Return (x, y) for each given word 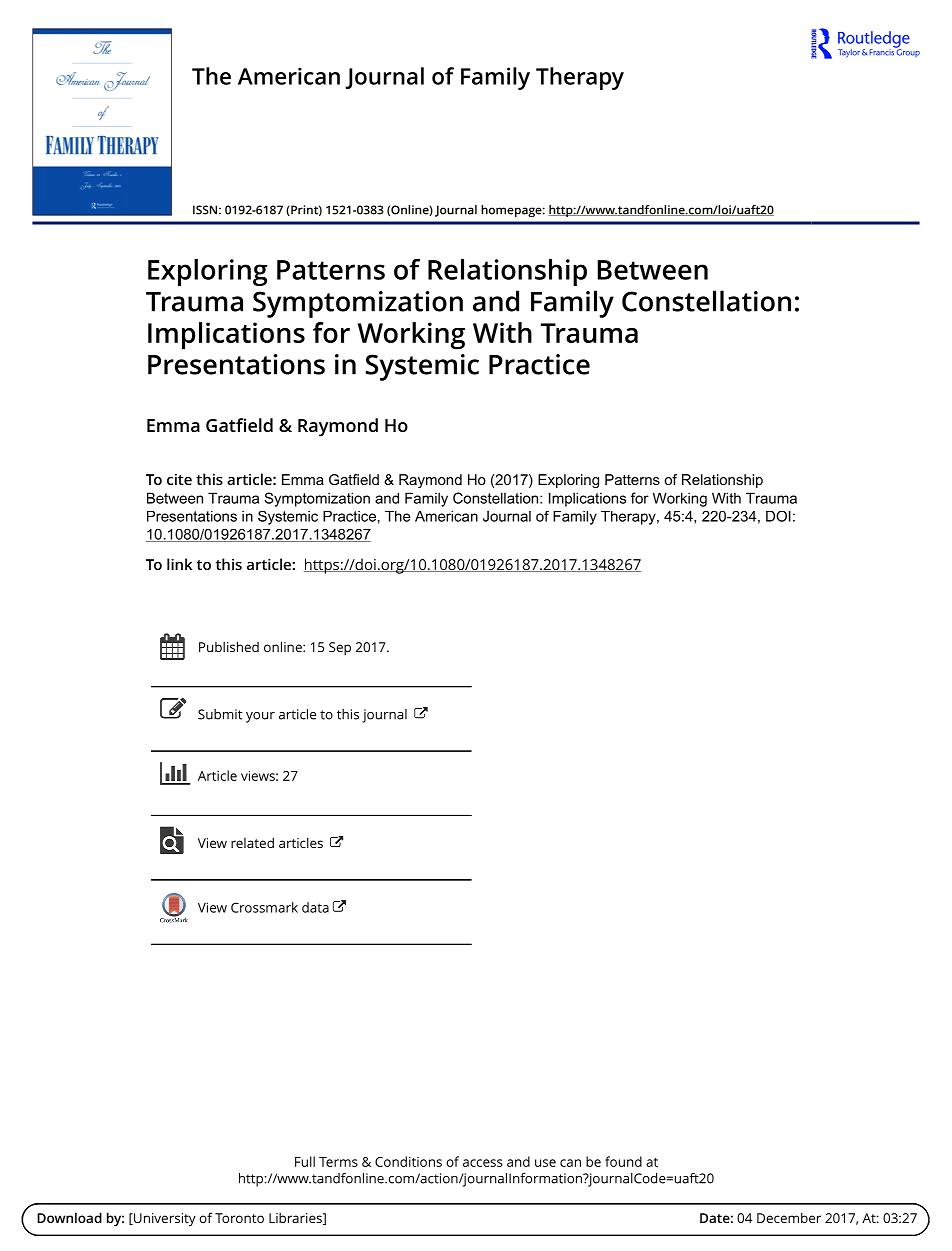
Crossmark (264, 907)
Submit (220, 714)
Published (229, 646)
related (252, 842)
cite (179, 479)
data (315, 907)
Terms (338, 1162)
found (623, 1161)
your (260, 717)
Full (305, 1161)
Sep (340, 648)
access (483, 1163)
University (164, 1220)
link (179, 564)
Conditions (408, 1161)
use (545, 1163)
